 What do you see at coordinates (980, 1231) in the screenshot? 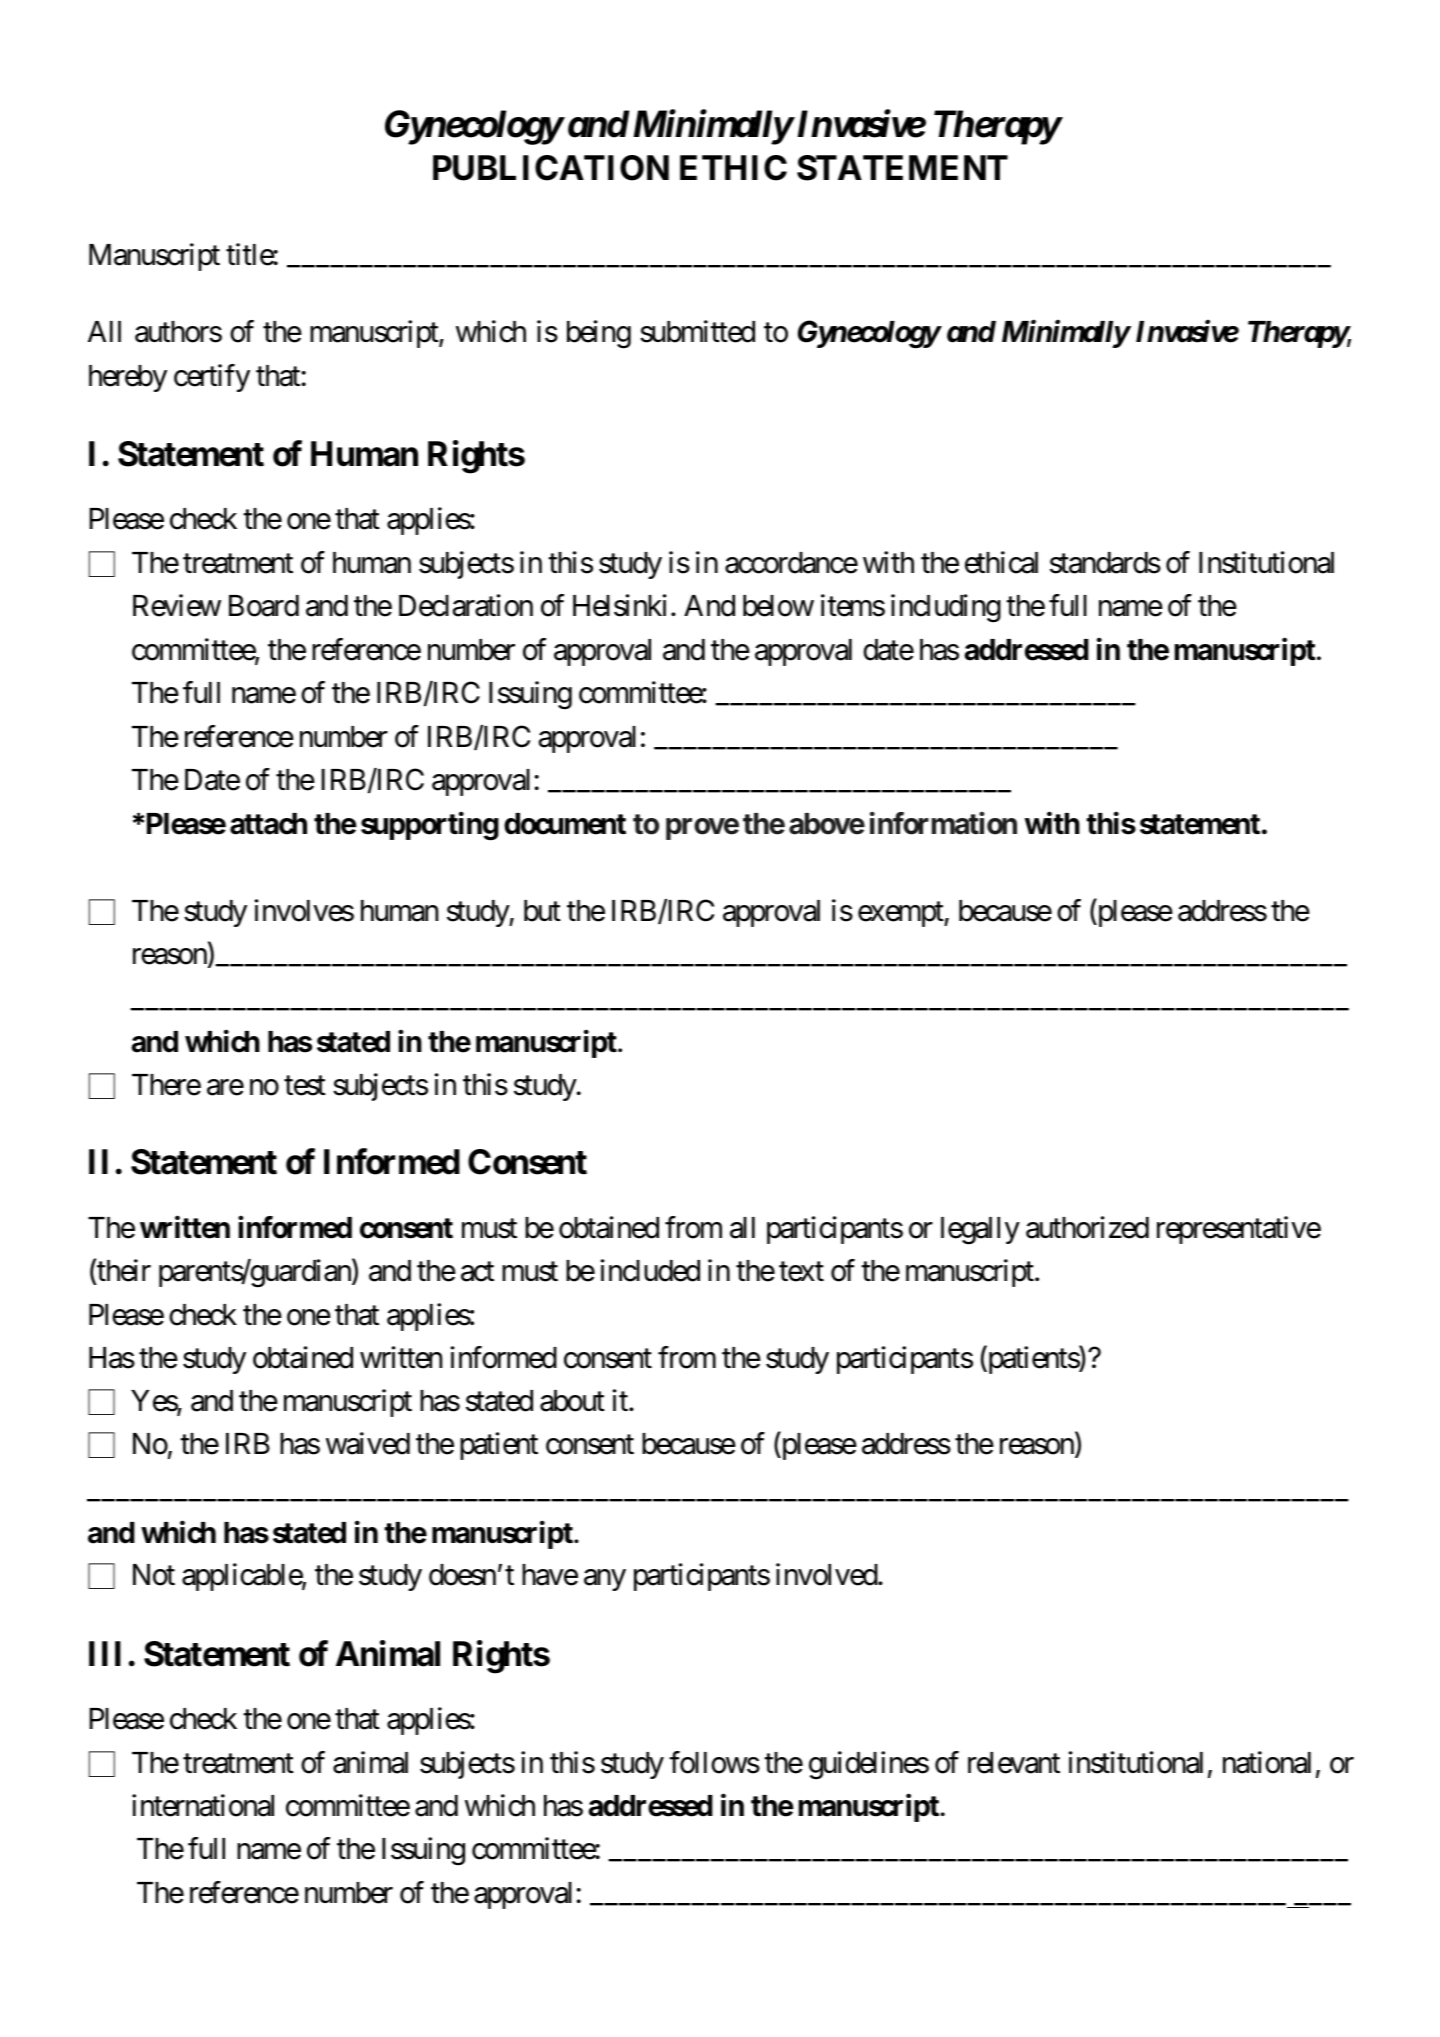
I see `legally` at bounding box center [980, 1231].
